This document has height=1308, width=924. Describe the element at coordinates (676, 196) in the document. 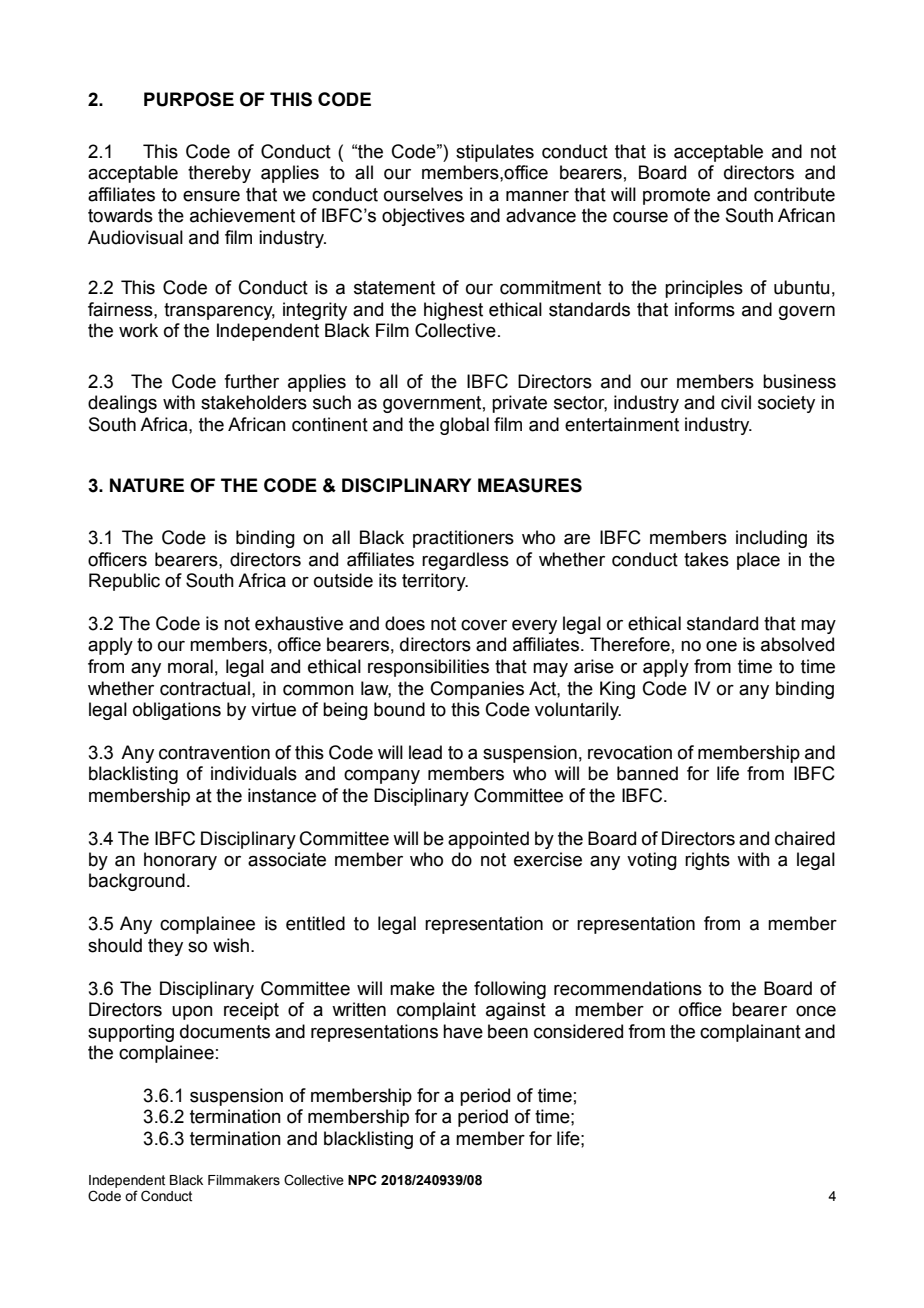

I see `promote` at that location.
